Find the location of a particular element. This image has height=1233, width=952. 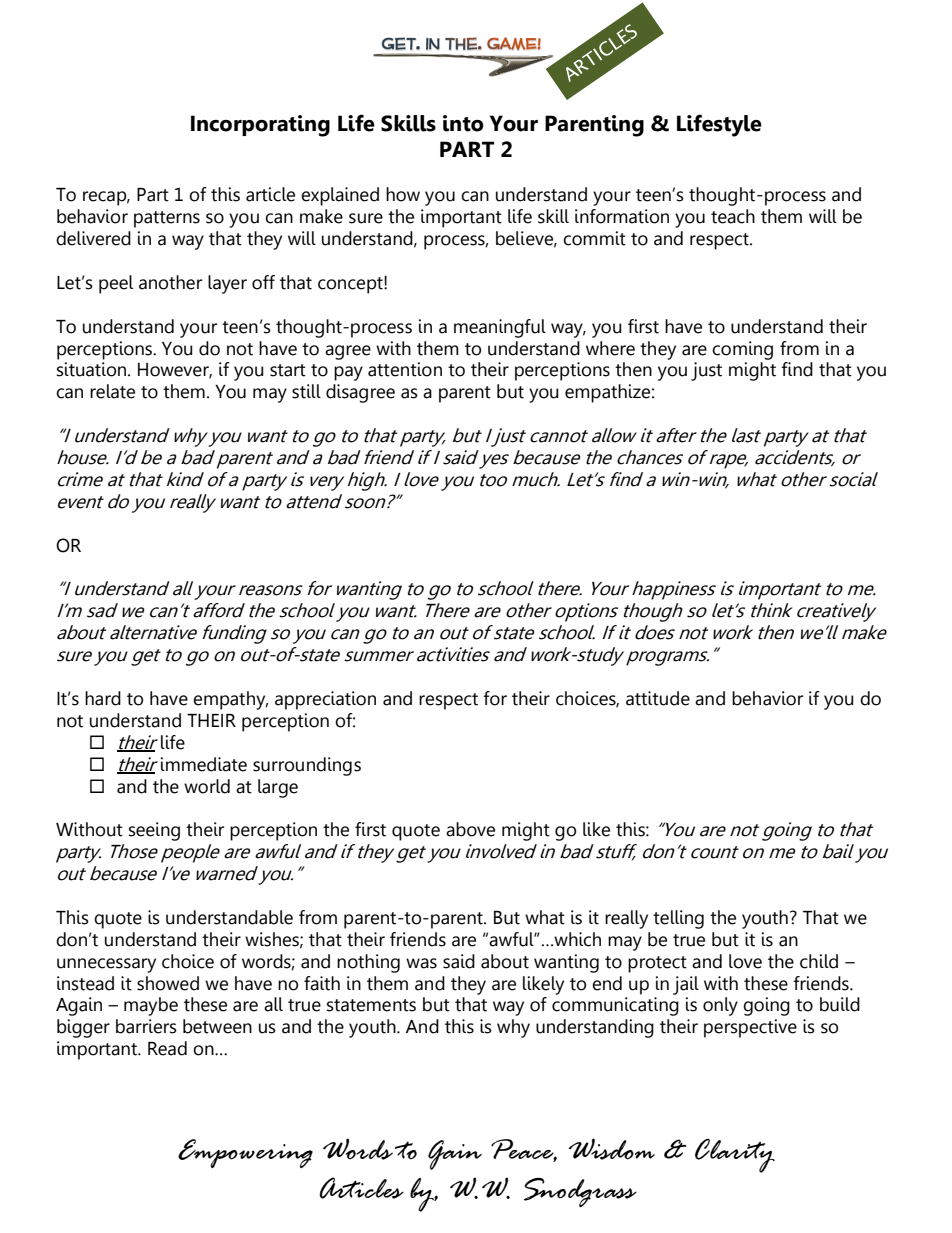

into is located at coordinates (463, 123).
